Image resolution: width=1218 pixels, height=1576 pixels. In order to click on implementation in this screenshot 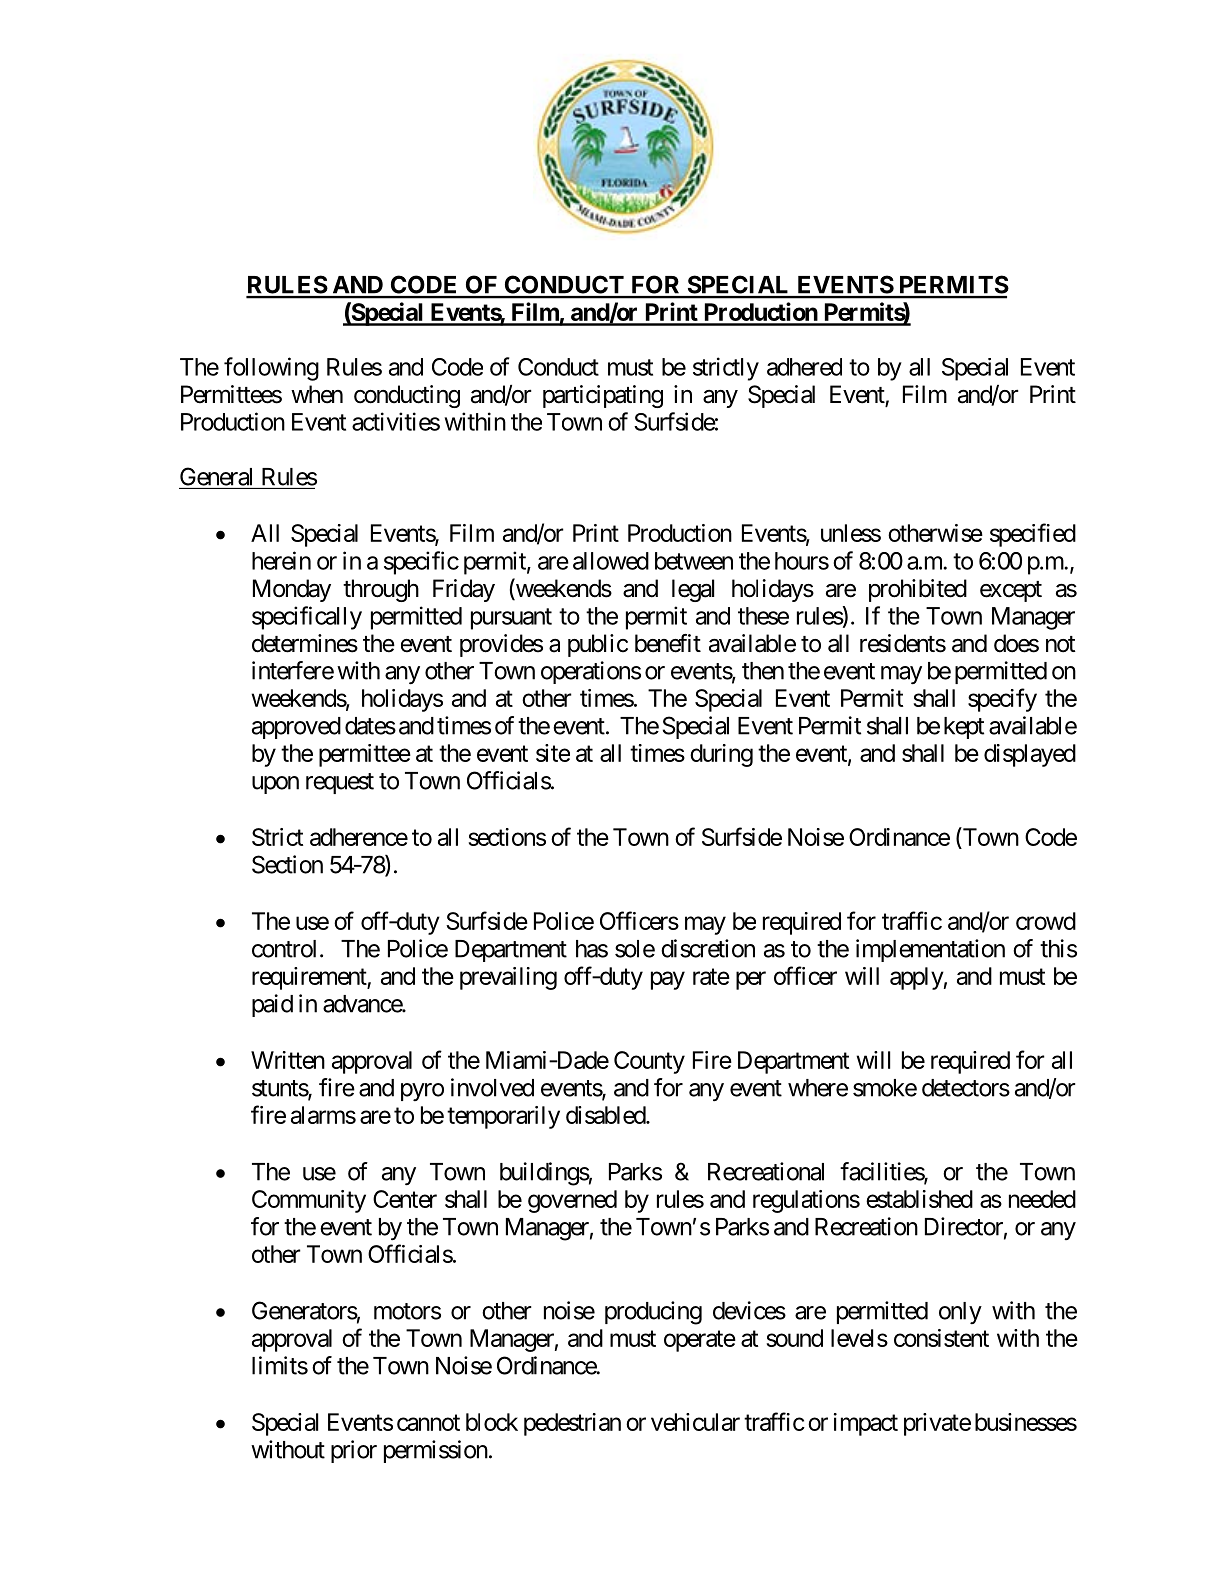, I will do `click(930, 950)`.
